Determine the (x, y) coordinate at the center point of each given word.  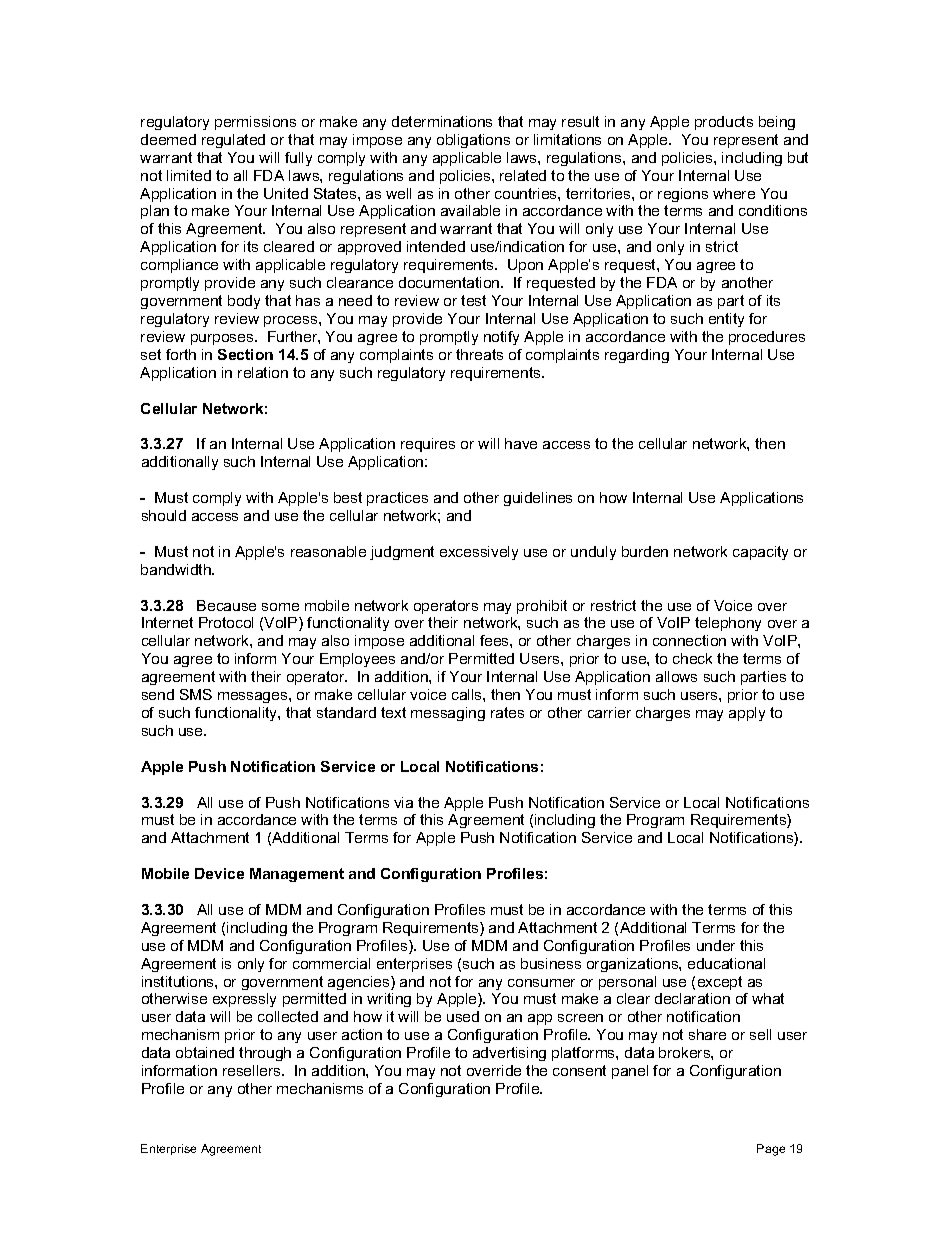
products (724, 123)
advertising (509, 1054)
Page (771, 1150)
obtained (205, 1052)
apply (747, 714)
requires (428, 445)
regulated (233, 141)
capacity (760, 553)
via (403, 802)
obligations (473, 141)
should (164, 515)
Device (219, 873)
